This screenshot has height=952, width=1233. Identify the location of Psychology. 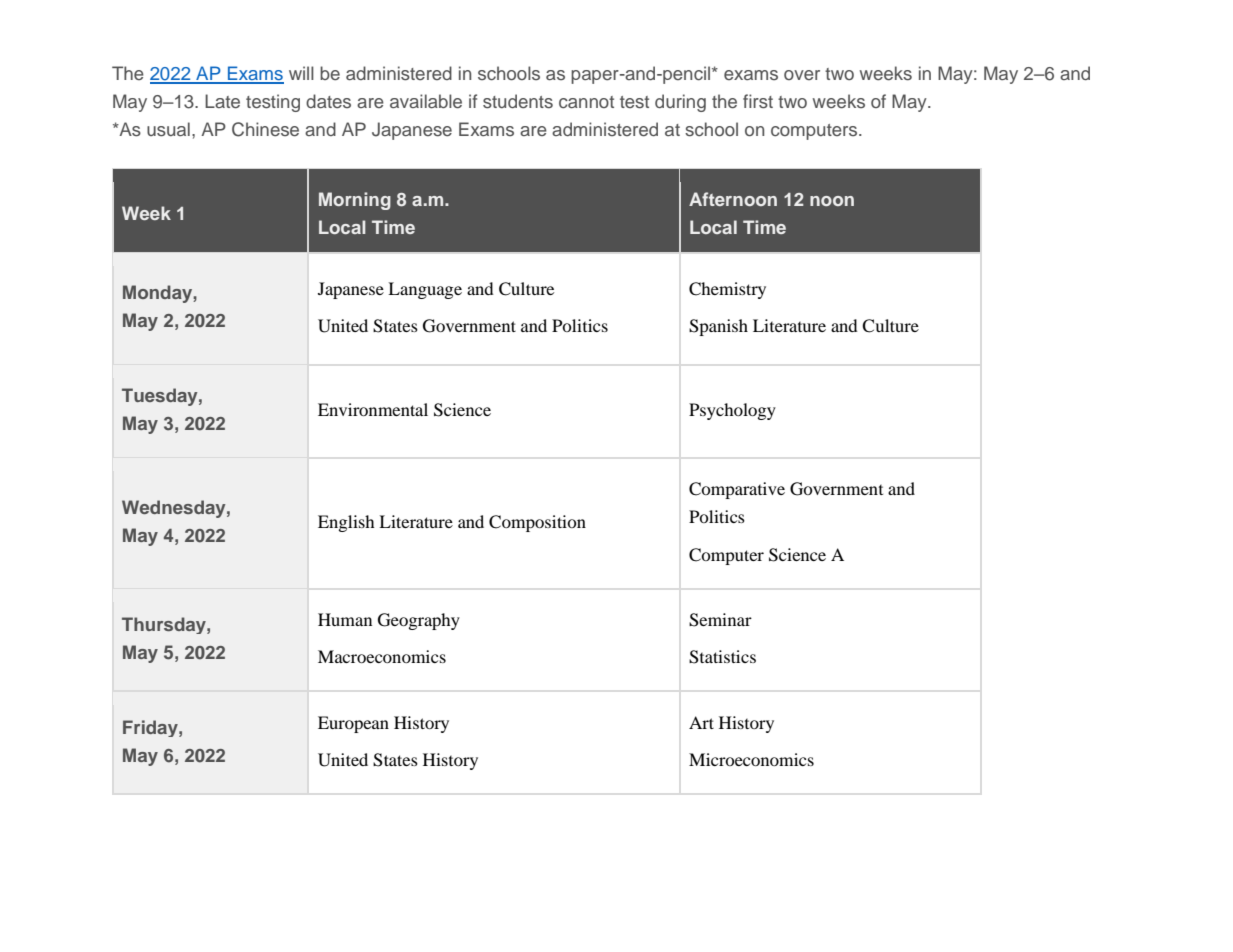
(732, 411).
